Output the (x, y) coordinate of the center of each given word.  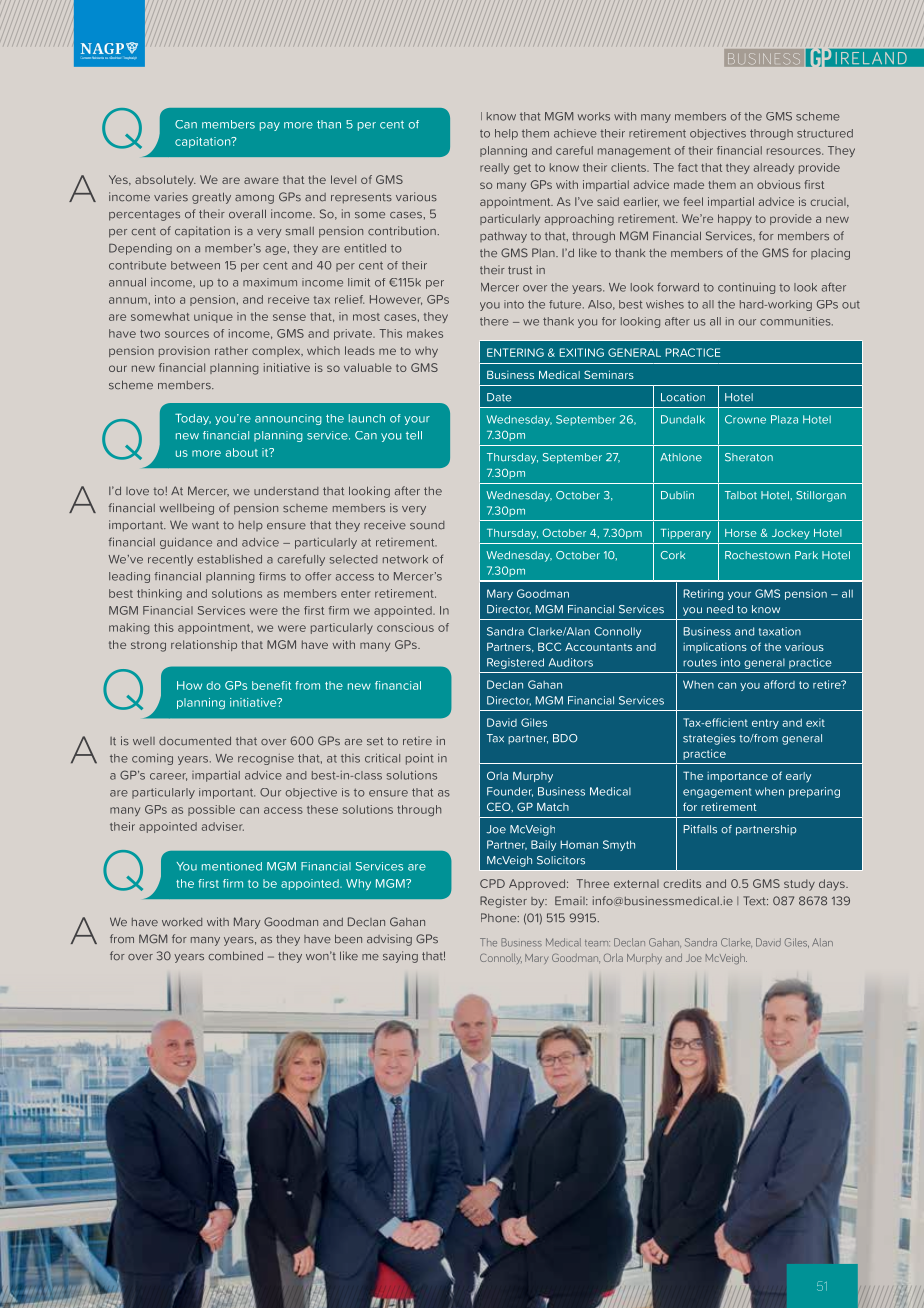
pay (270, 126)
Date (499, 397)
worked (182, 922)
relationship (204, 645)
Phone (500, 918)
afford (779, 684)
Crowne (745, 419)
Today (193, 419)
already (774, 168)
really (494, 168)
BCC (549, 646)
